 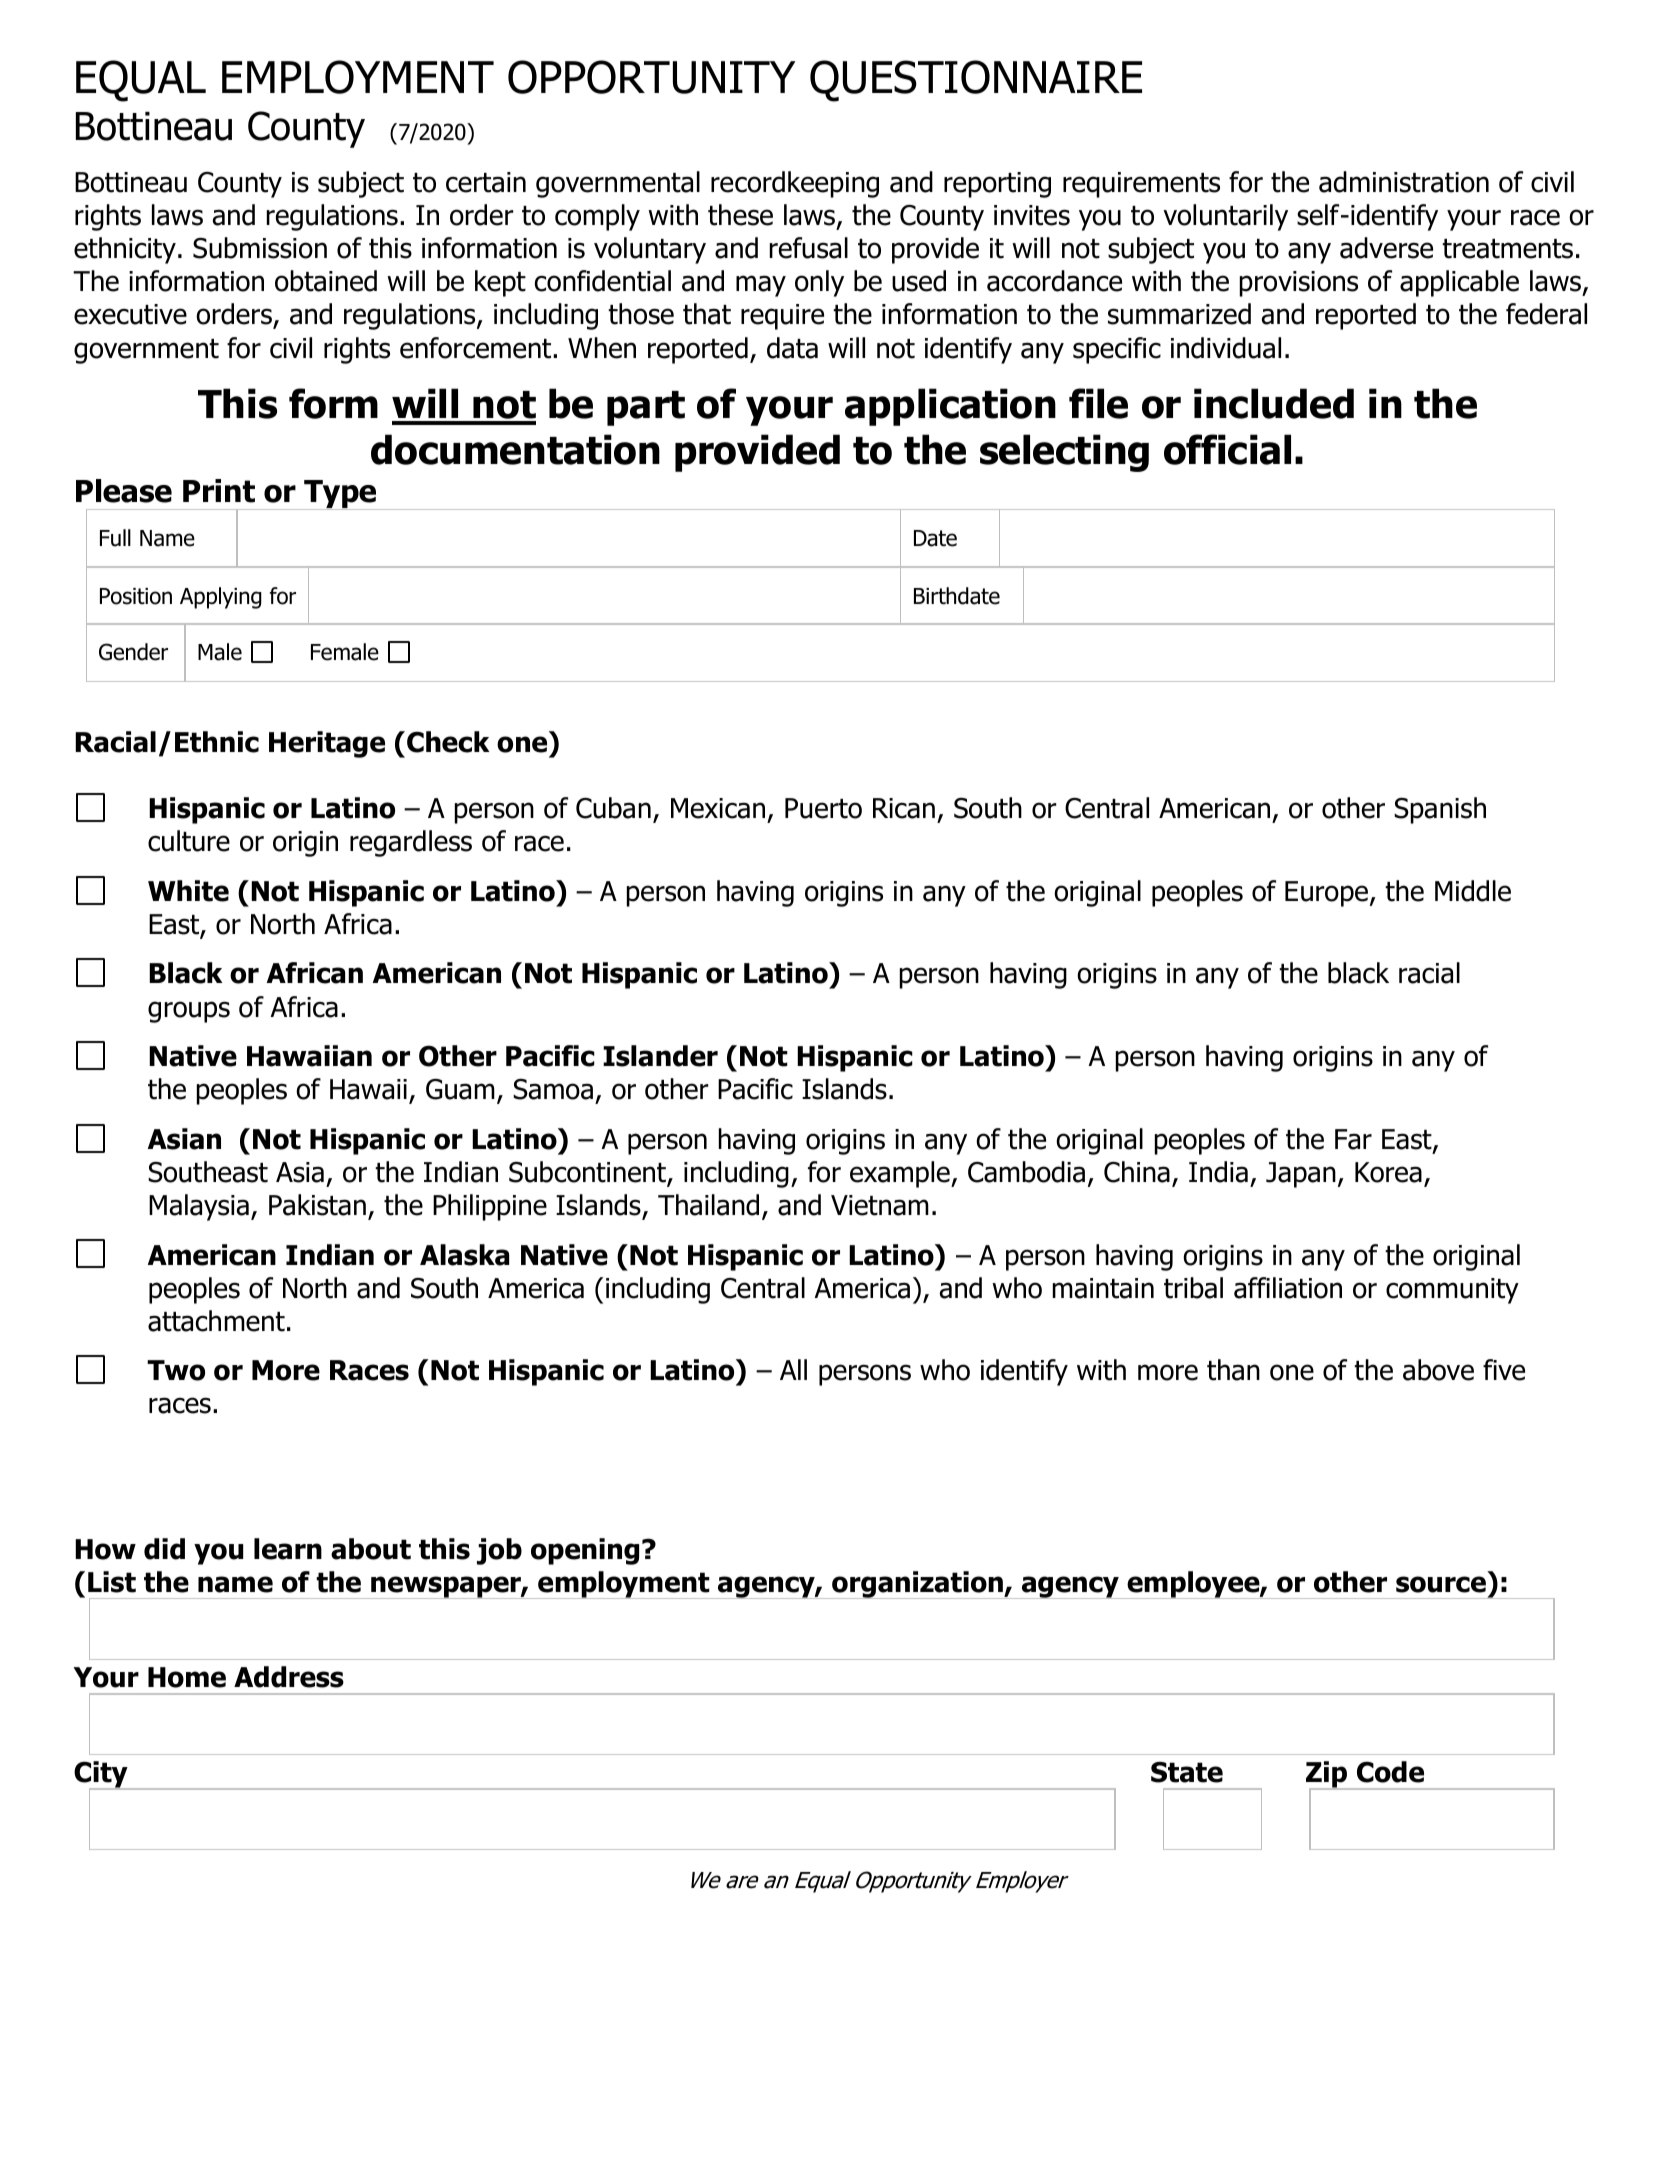 I want to click on application, so click(x=950, y=407).
